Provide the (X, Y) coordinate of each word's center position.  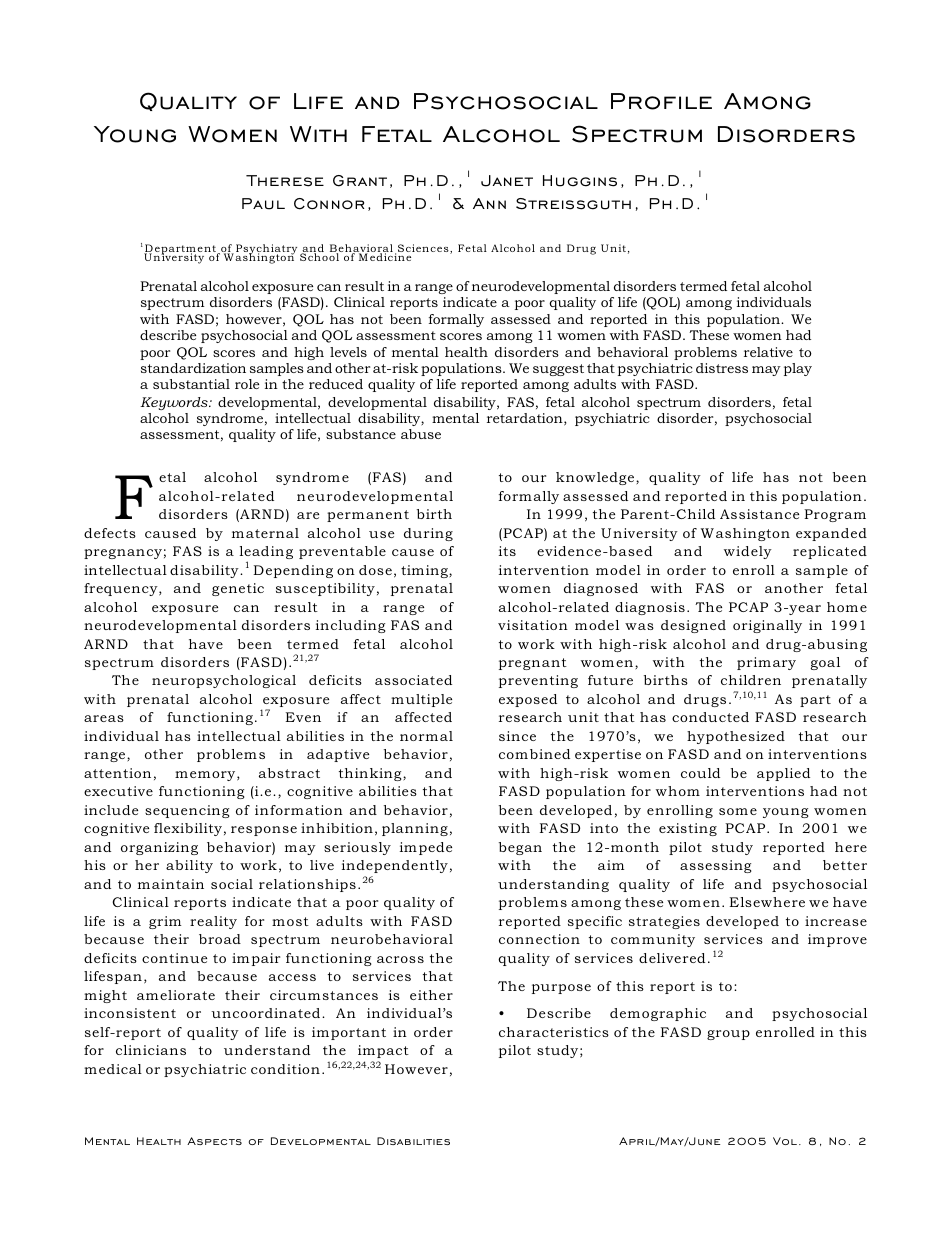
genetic (238, 589)
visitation (533, 625)
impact (383, 1051)
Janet (507, 181)
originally (767, 626)
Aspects (214, 1141)
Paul (263, 204)
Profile (661, 101)
